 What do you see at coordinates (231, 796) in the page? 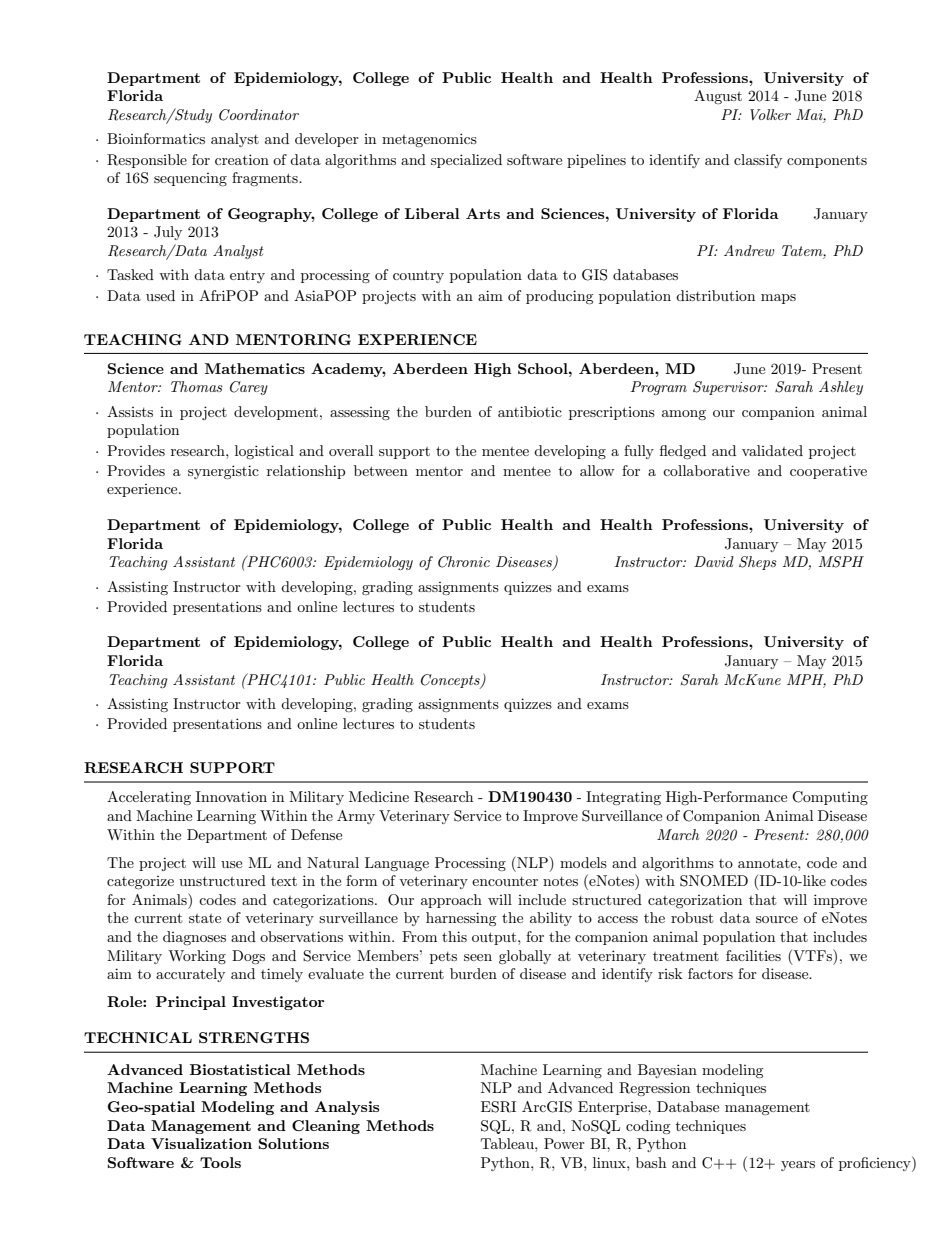
I see `Innovation` at bounding box center [231, 796].
